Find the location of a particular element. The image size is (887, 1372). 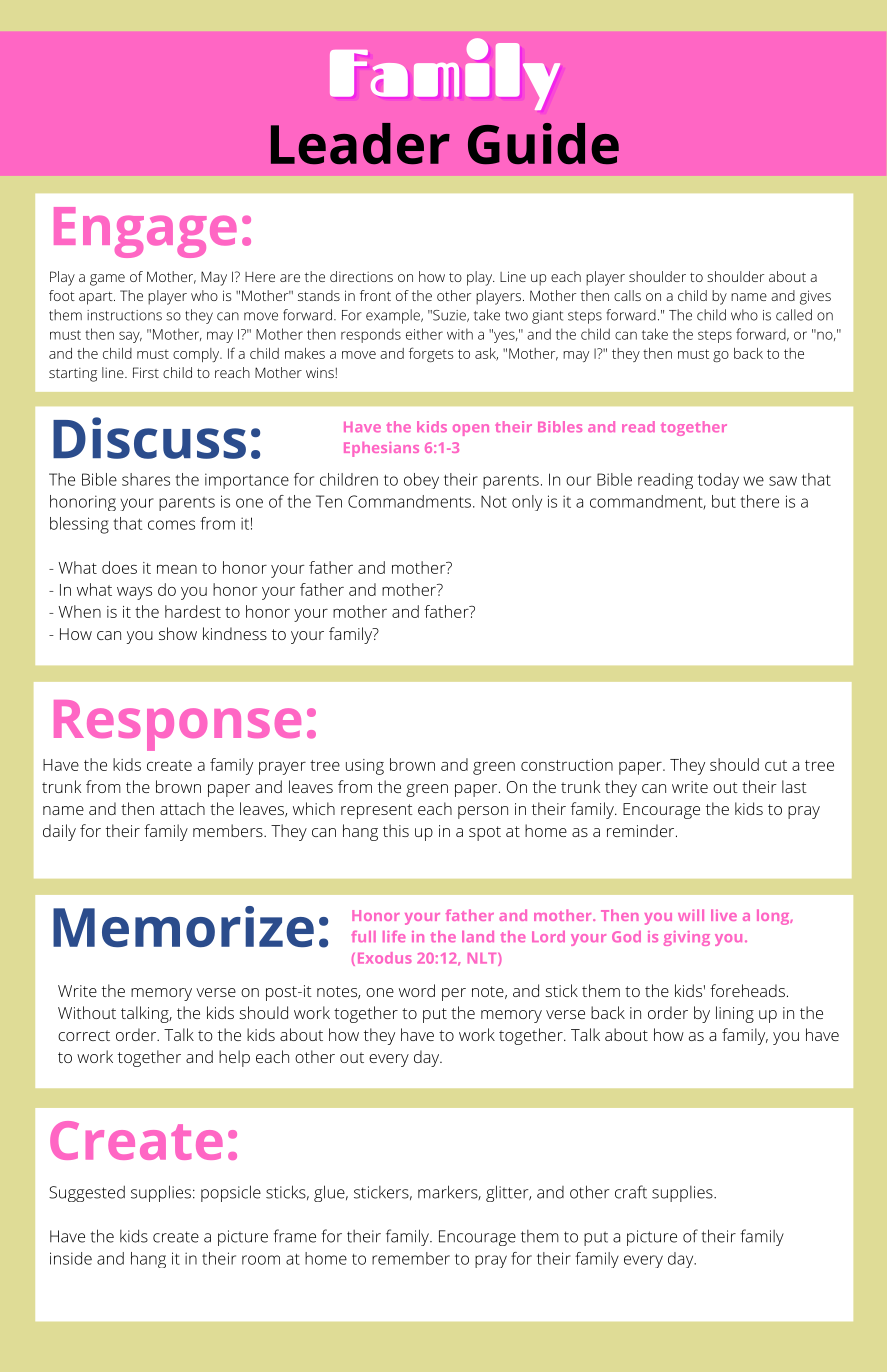

but is located at coordinates (724, 501).
